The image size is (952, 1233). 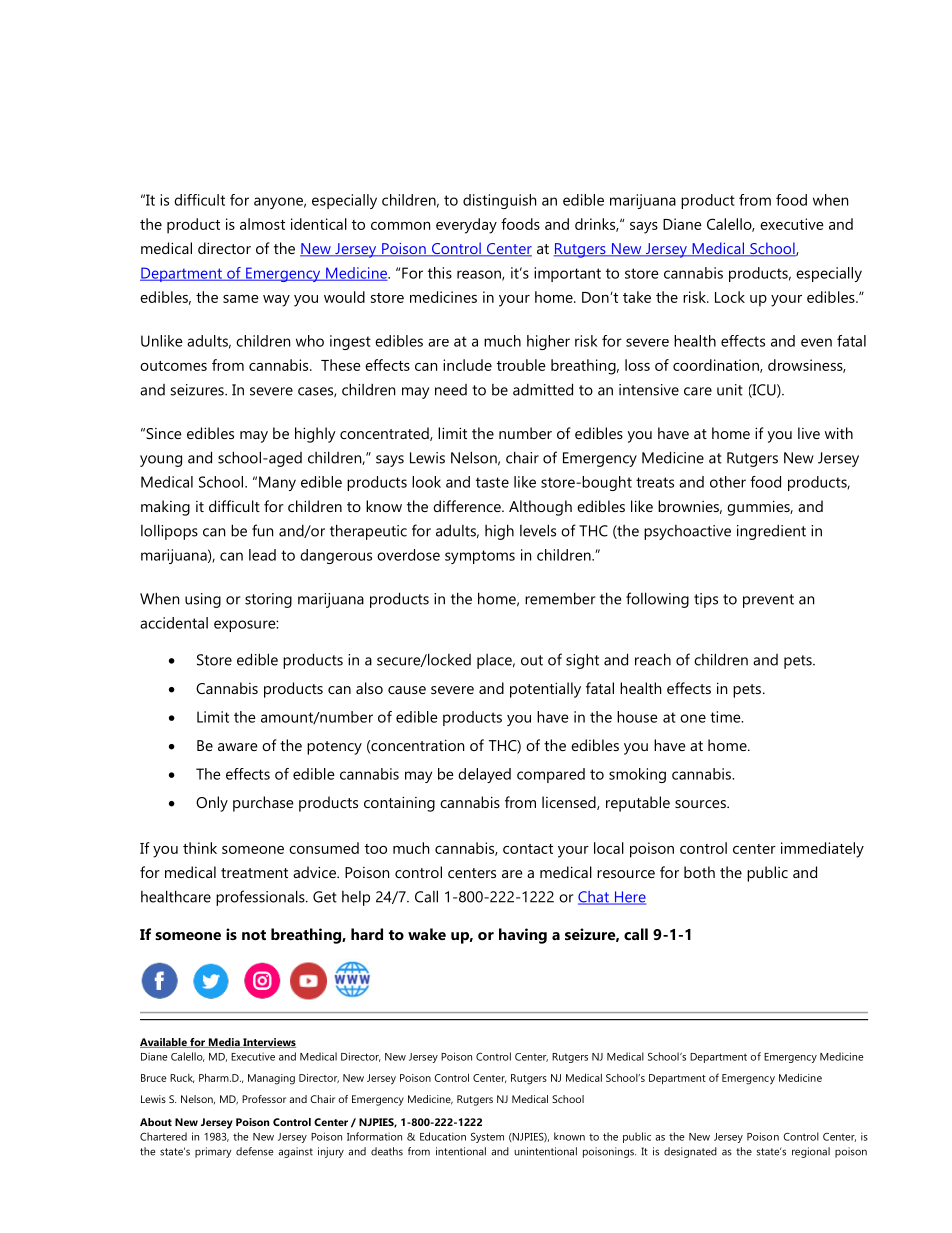 I want to click on contact, so click(x=528, y=849).
